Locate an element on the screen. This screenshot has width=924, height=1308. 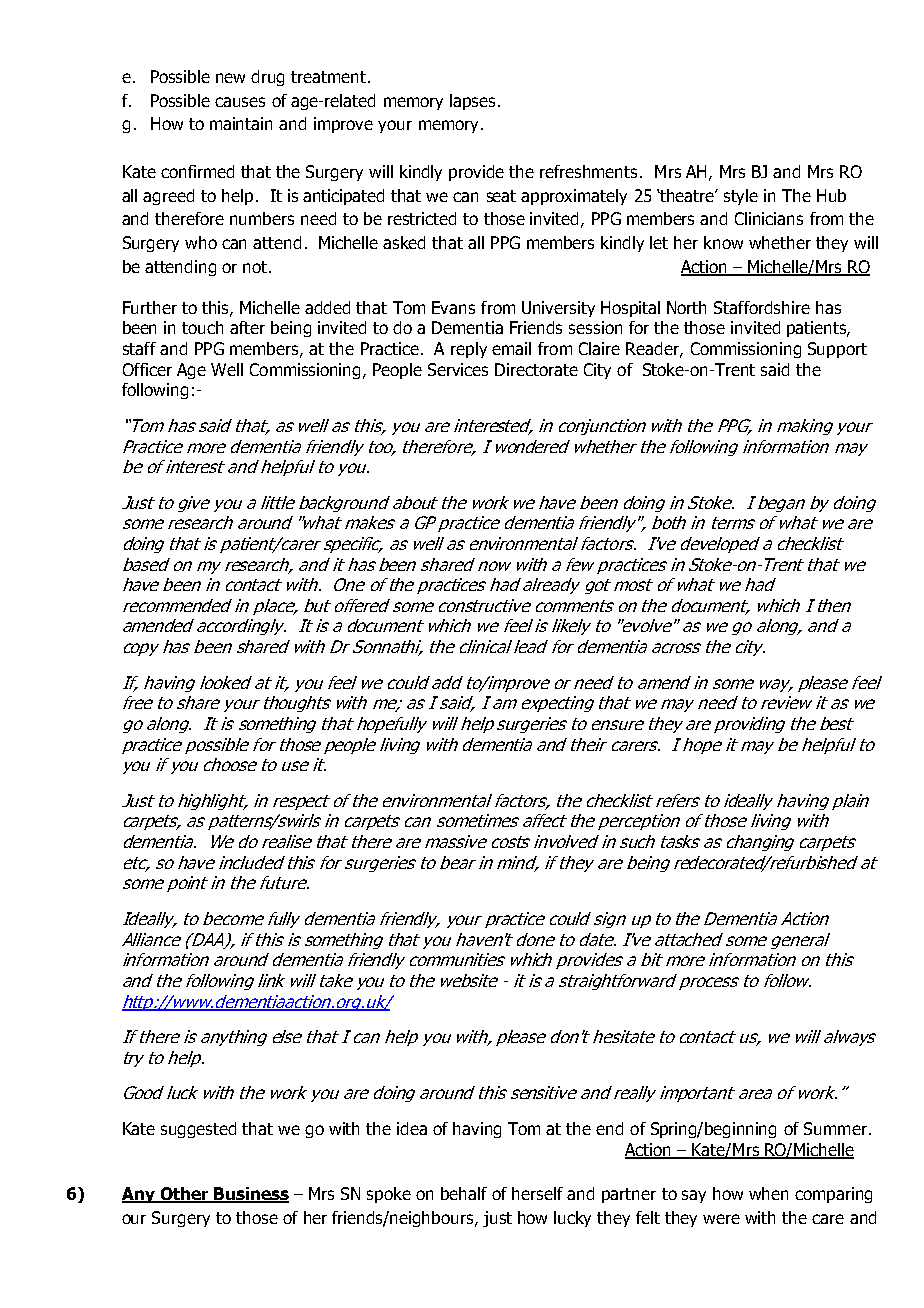
Officer is located at coordinates (147, 369).
